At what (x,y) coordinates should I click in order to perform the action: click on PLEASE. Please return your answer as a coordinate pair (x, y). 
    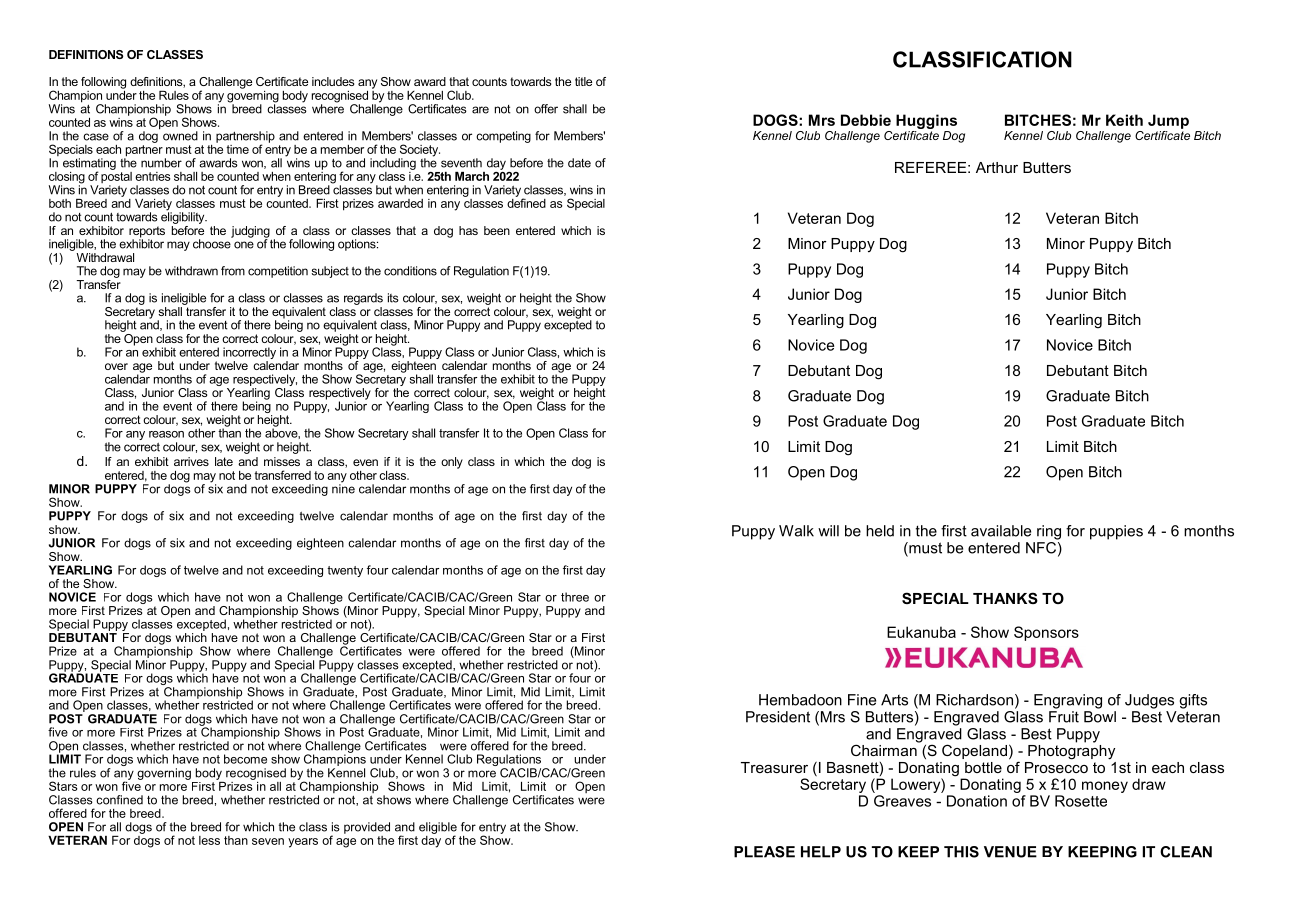
    Looking at the image, I should click on (764, 852).
